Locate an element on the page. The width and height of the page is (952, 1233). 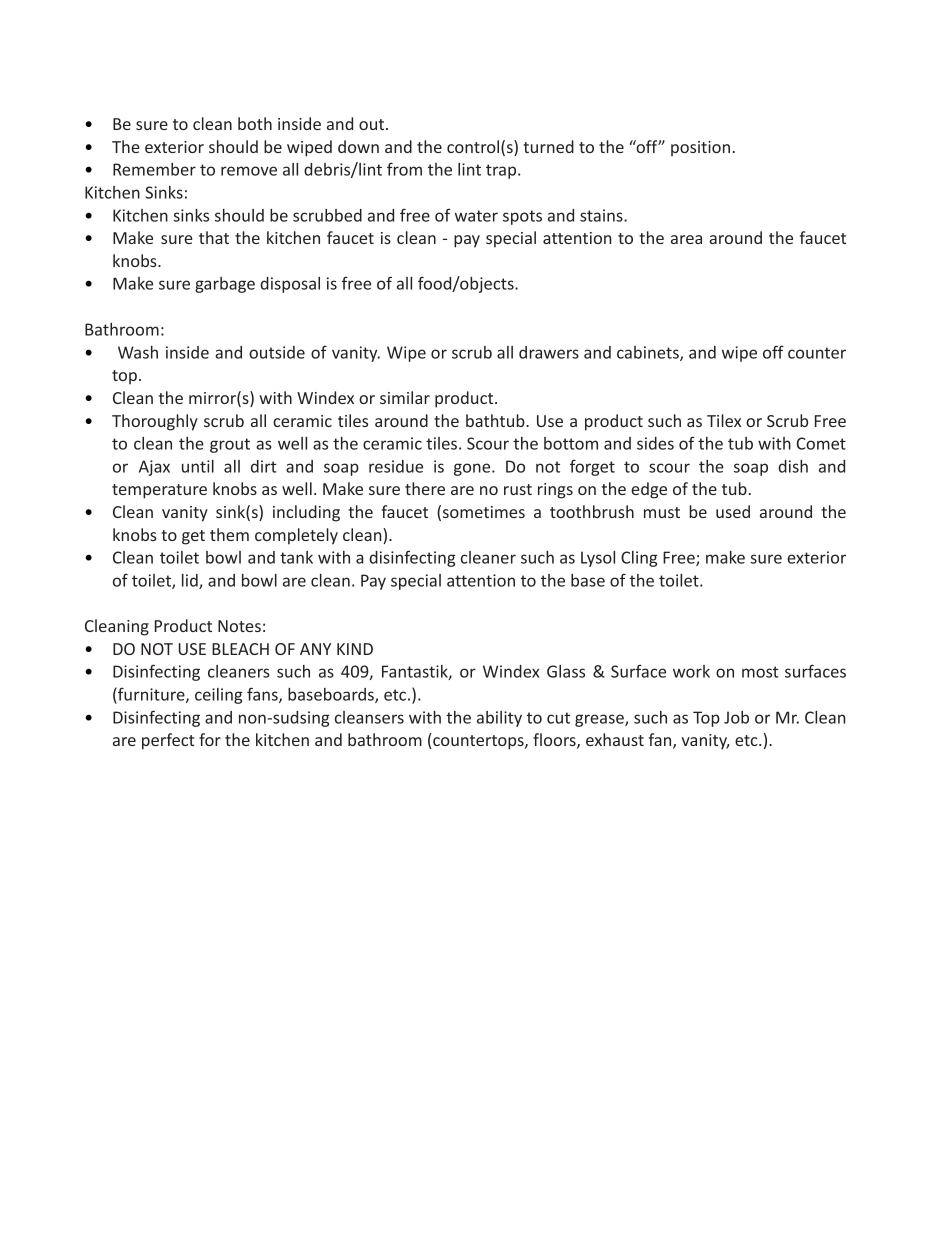
water is located at coordinates (476, 216).
